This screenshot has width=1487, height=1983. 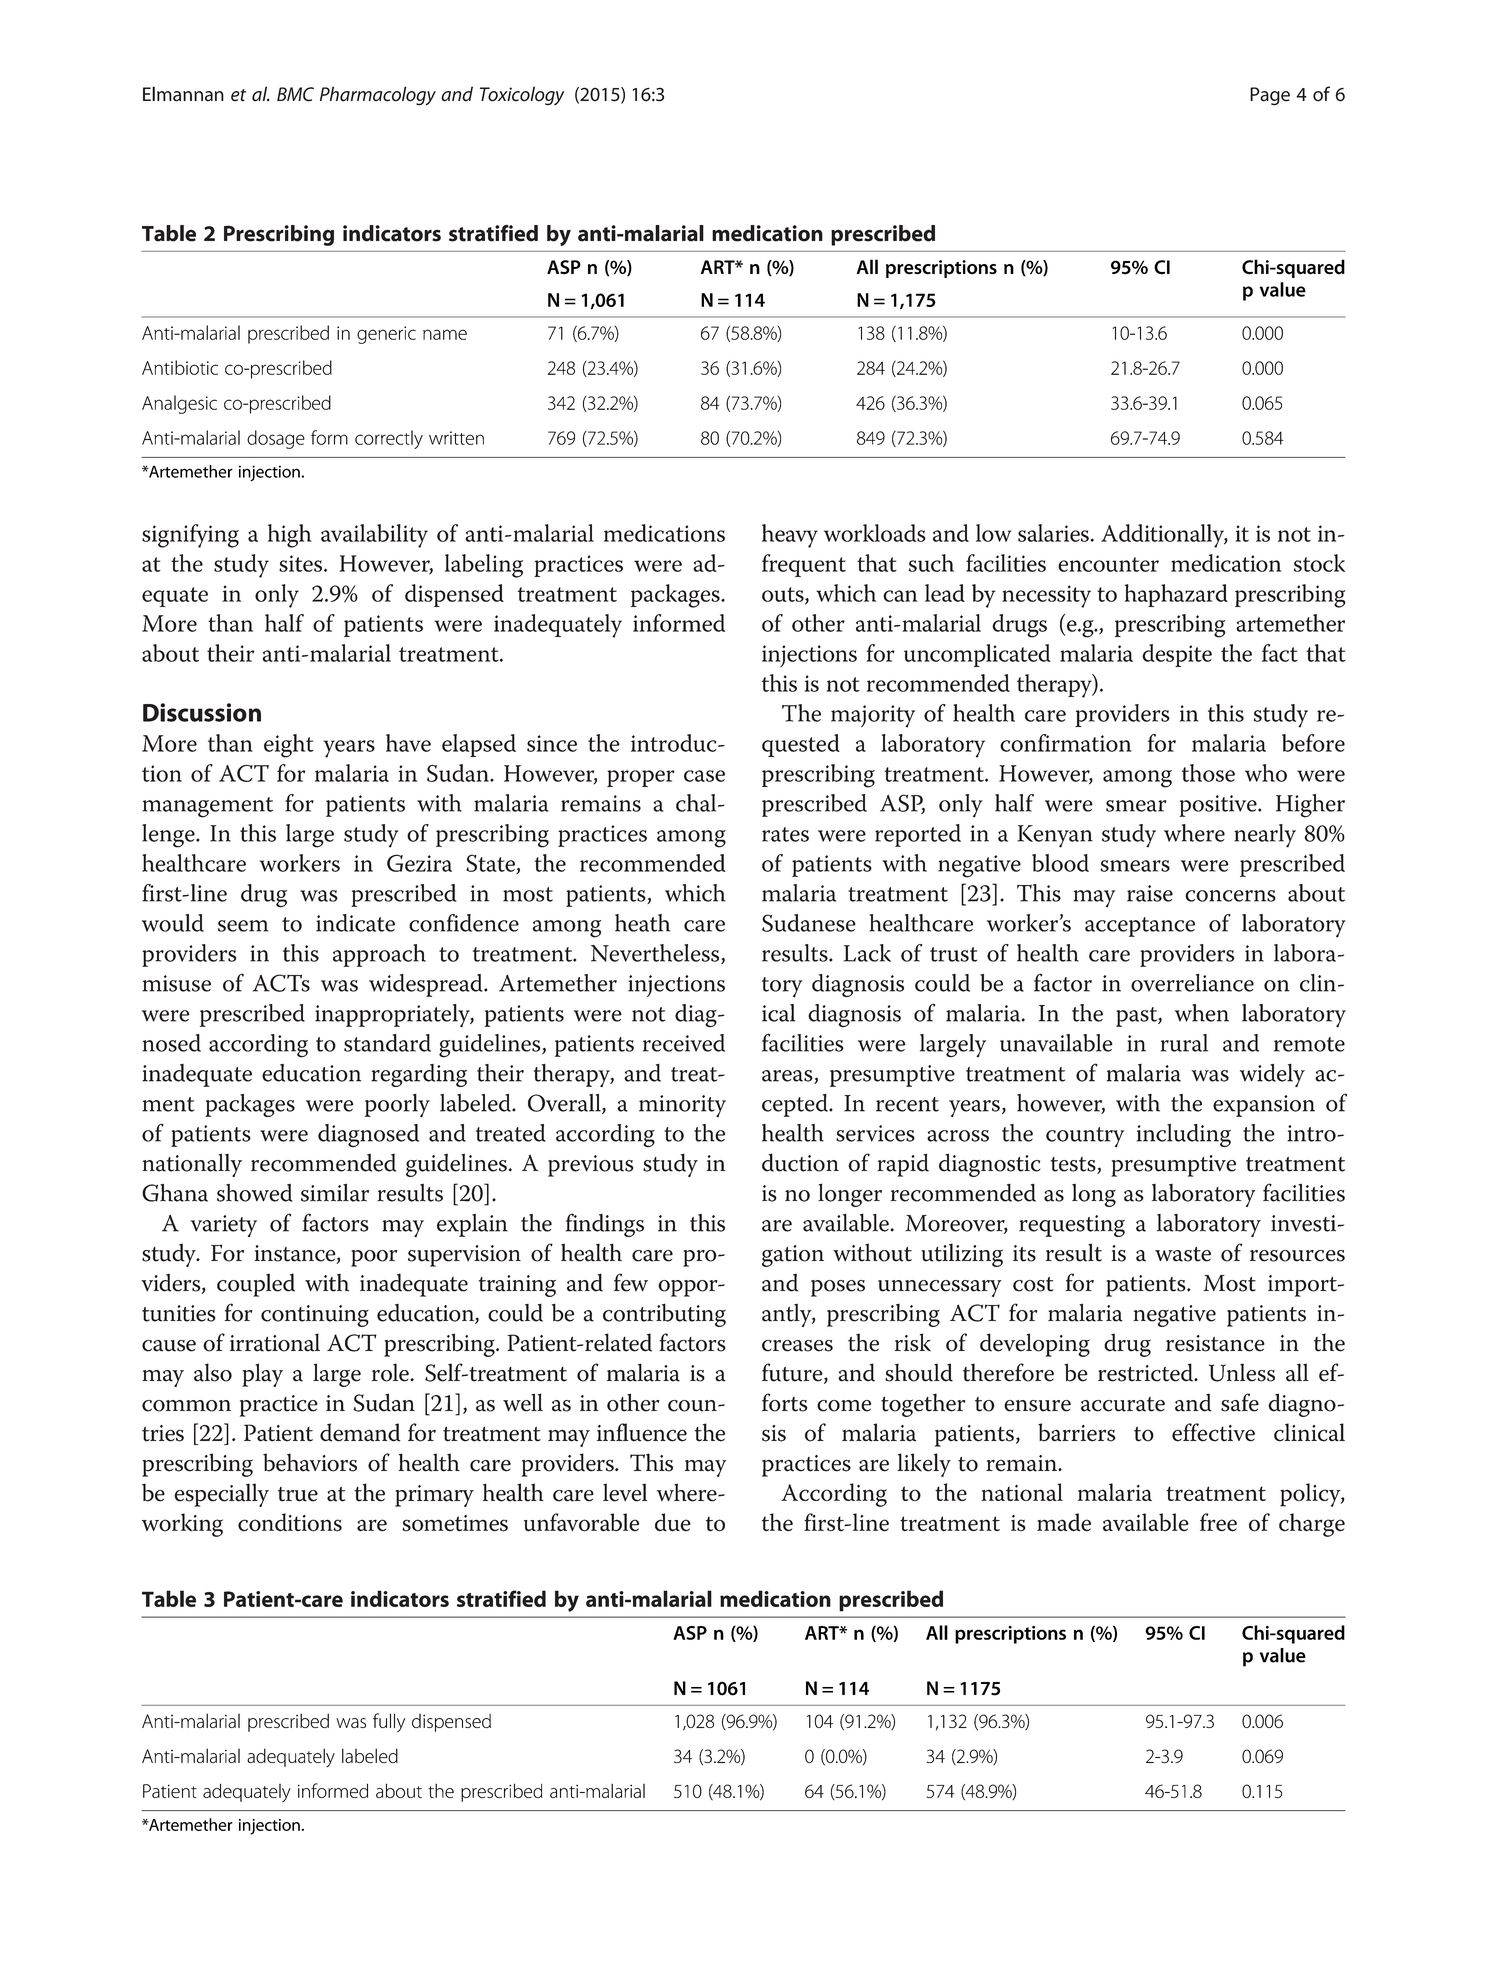 What do you see at coordinates (1177, 655) in the screenshot?
I see `despite` at bounding box center [1177, 655].
